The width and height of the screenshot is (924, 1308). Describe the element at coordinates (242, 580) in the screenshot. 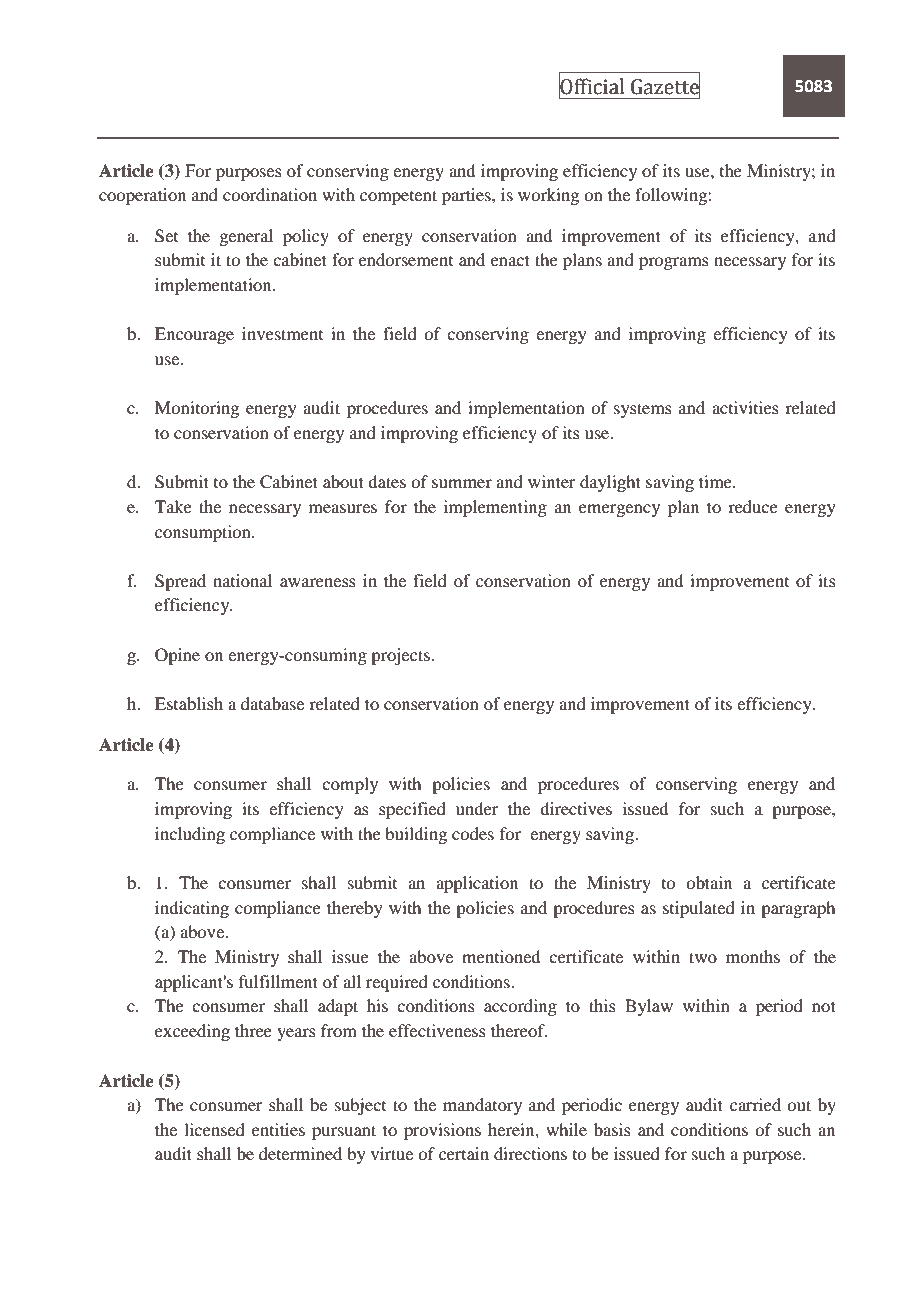

I see `national` at that location.
